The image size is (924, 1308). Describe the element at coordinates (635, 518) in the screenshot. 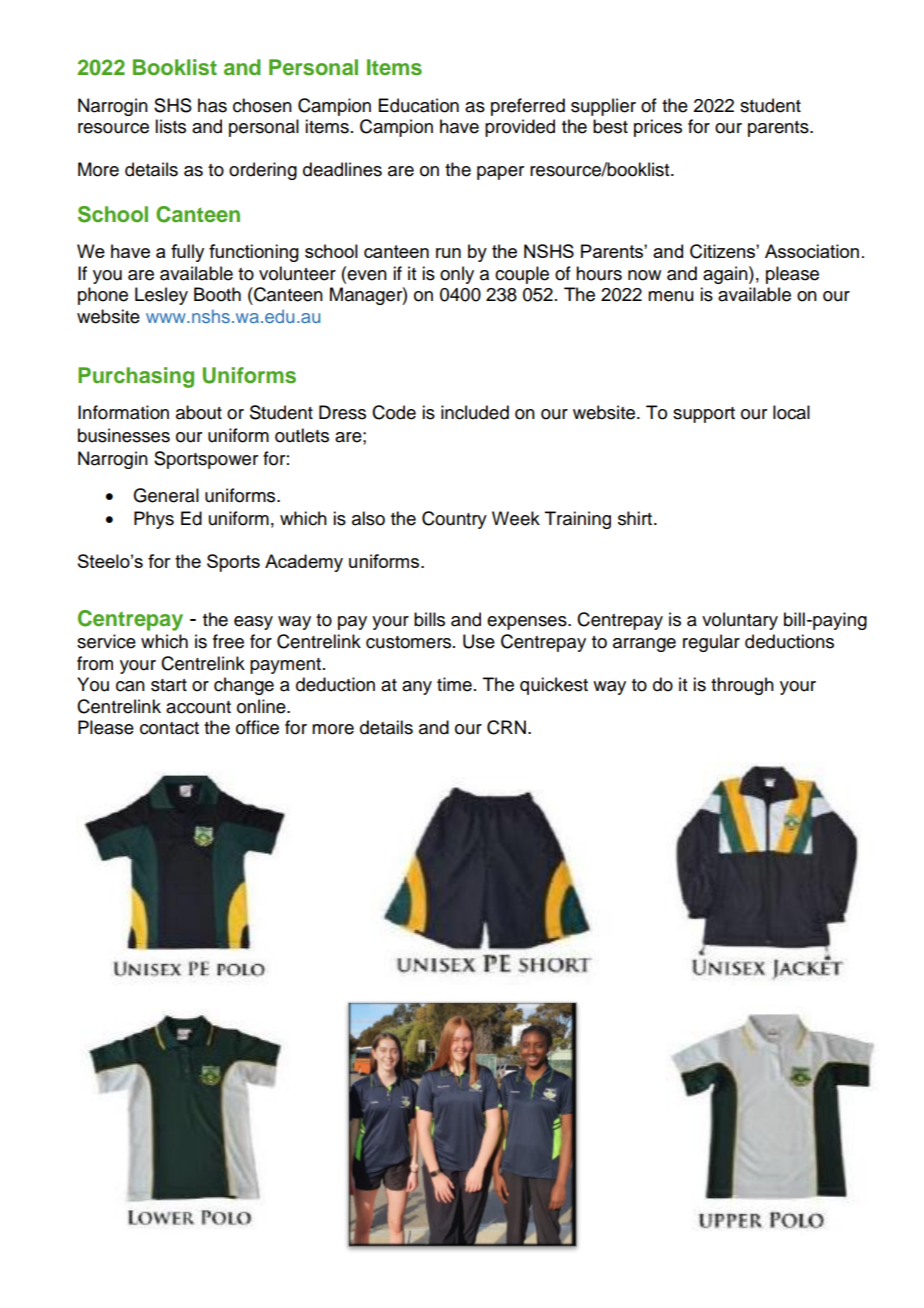

I see `shirt` at that location.
